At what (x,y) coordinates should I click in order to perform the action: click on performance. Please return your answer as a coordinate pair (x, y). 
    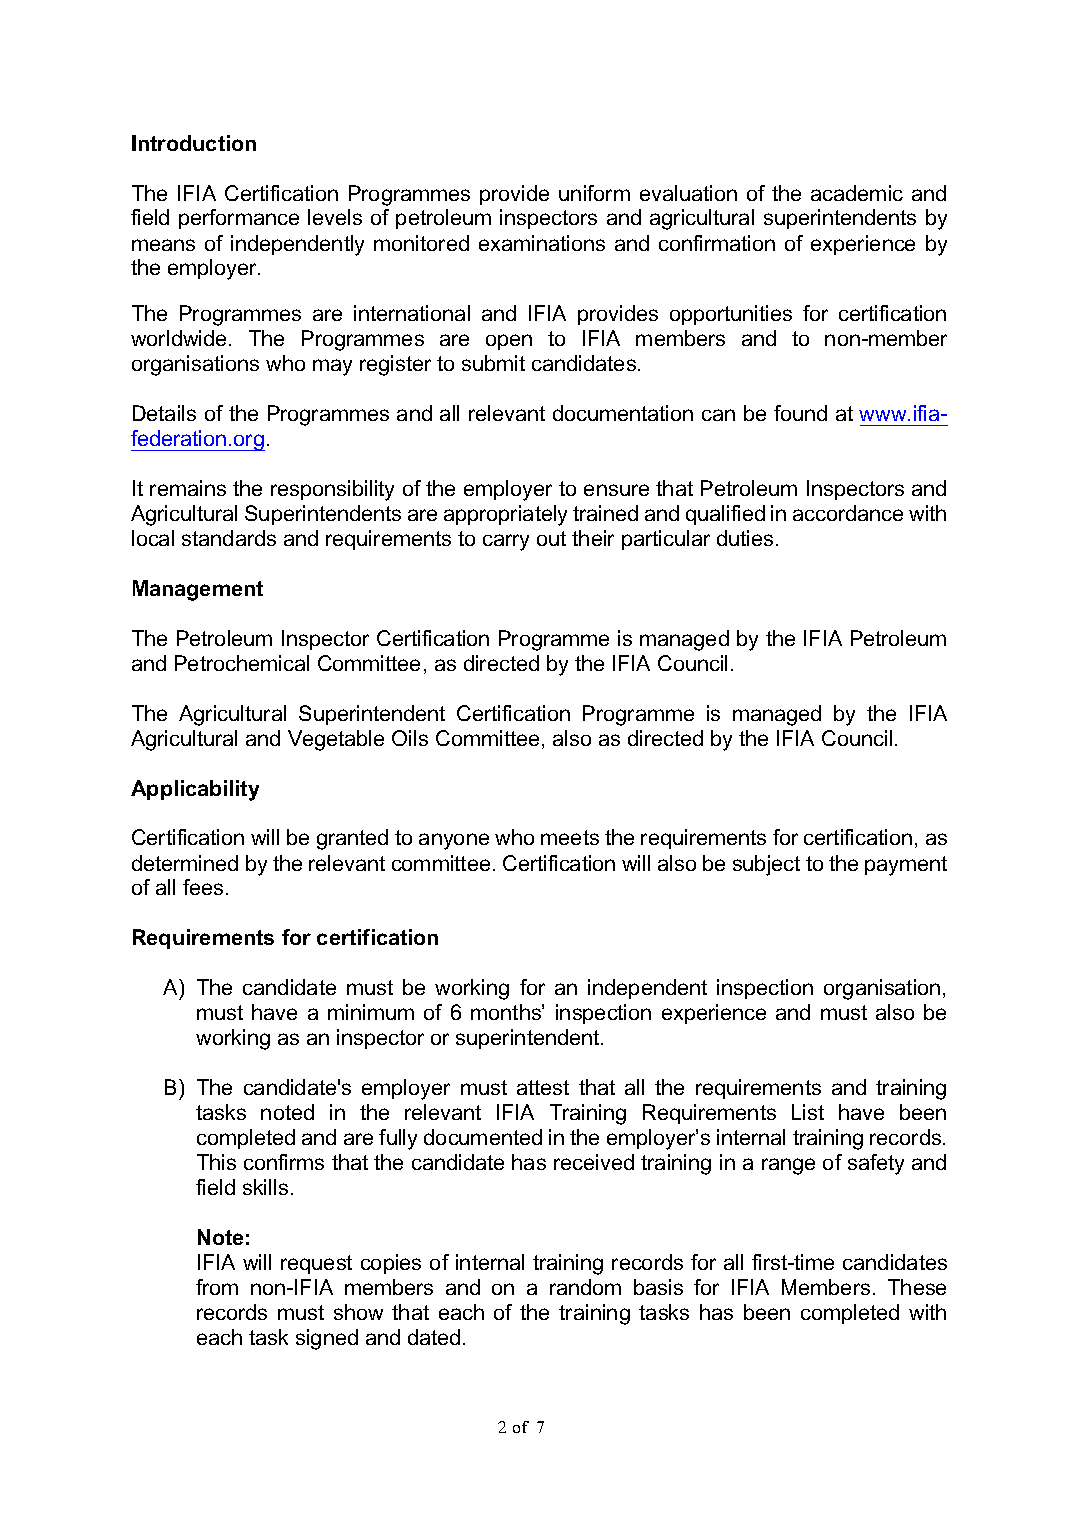
    Looking at the image, I should click on (239, 219).
